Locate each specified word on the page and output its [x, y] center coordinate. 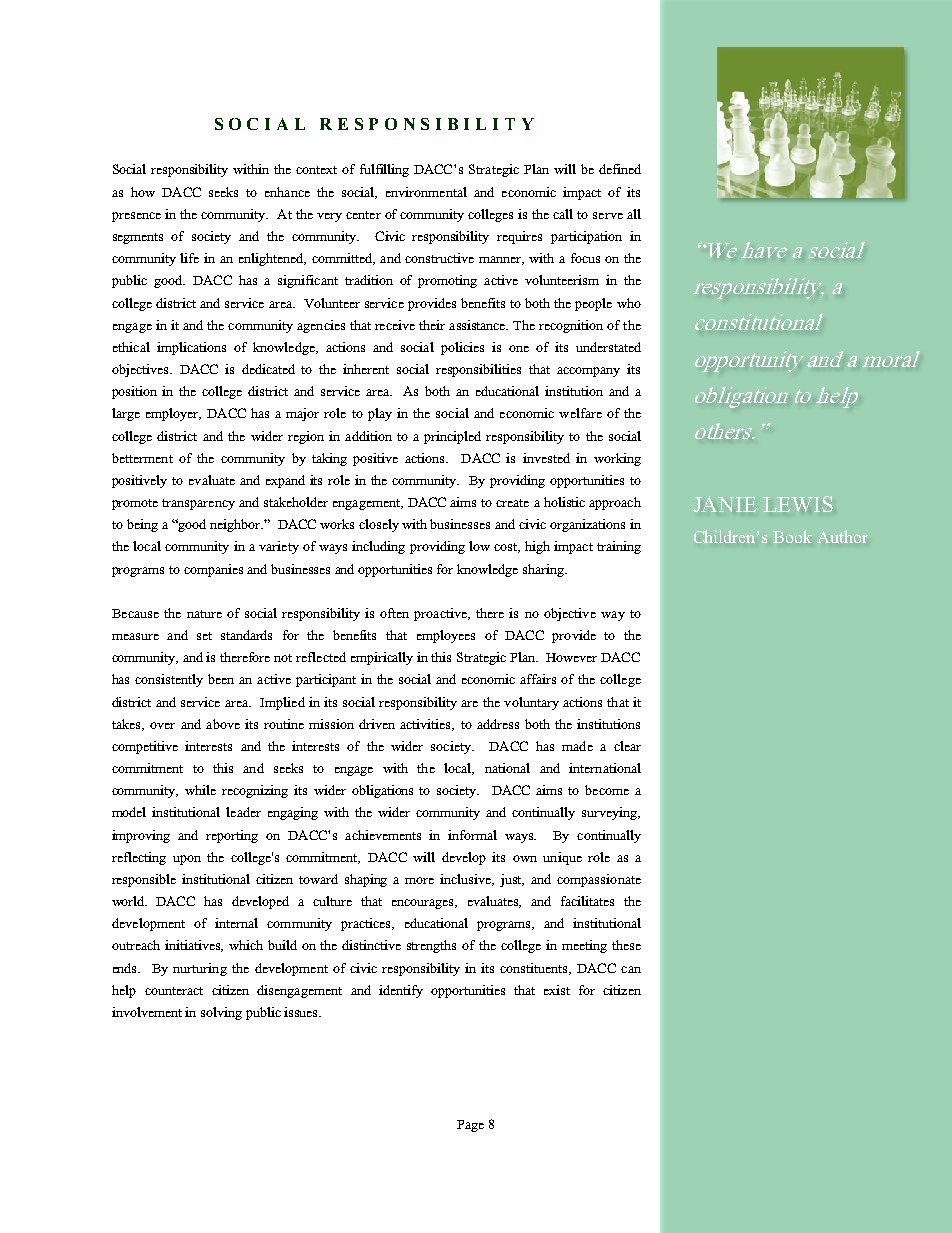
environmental [426, 192]
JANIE [725, 504]
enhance [287, 192]
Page [470, 1126]
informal [472, 835]
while [200, 790]
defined [620, 169]
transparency [198, 504]
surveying [611, 813]
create [512, 503]
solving [221, 1013]
